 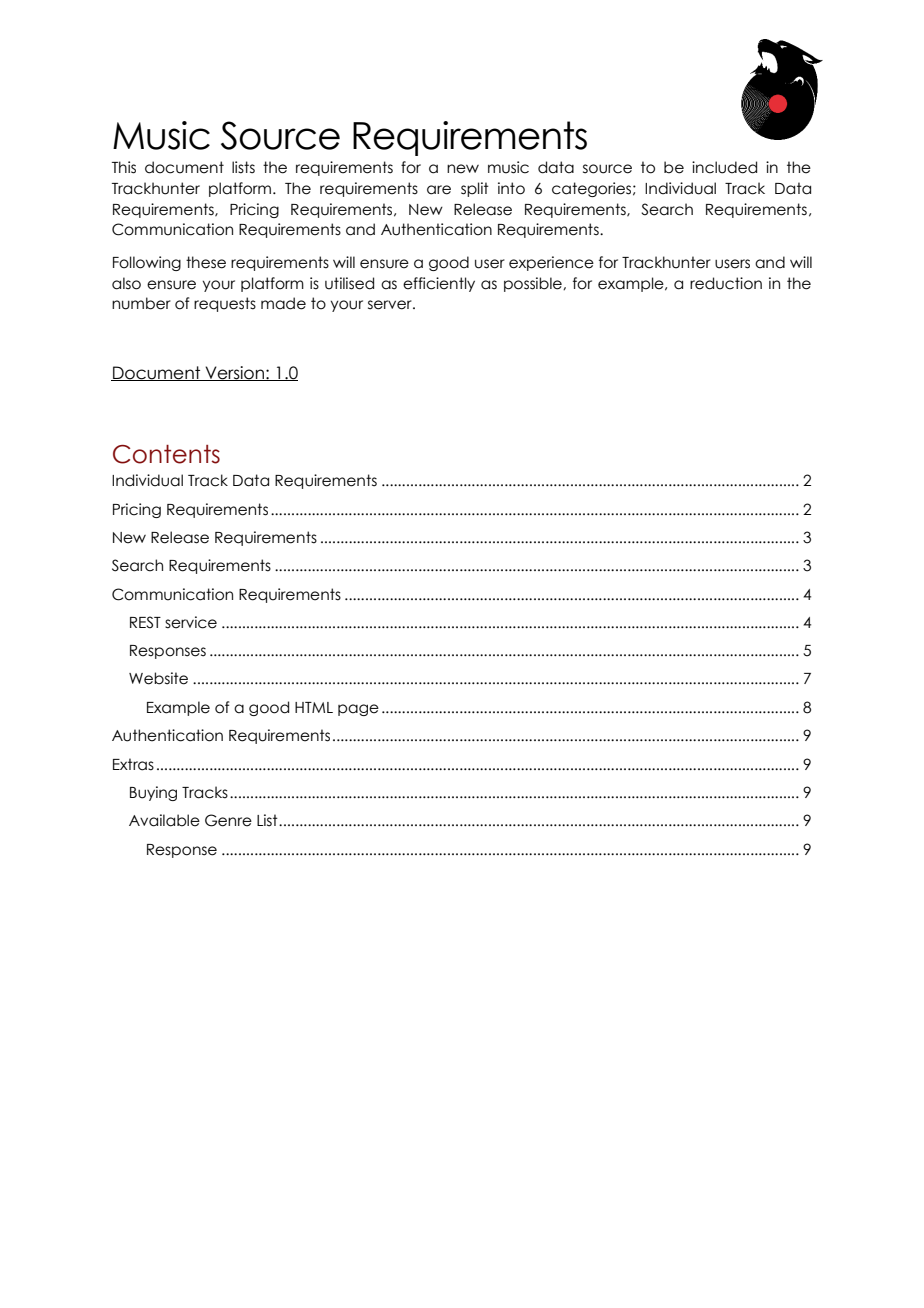 What do you see at coordinates (391, 305) in the page?
I see `server` at bounding box center [391, 305].
